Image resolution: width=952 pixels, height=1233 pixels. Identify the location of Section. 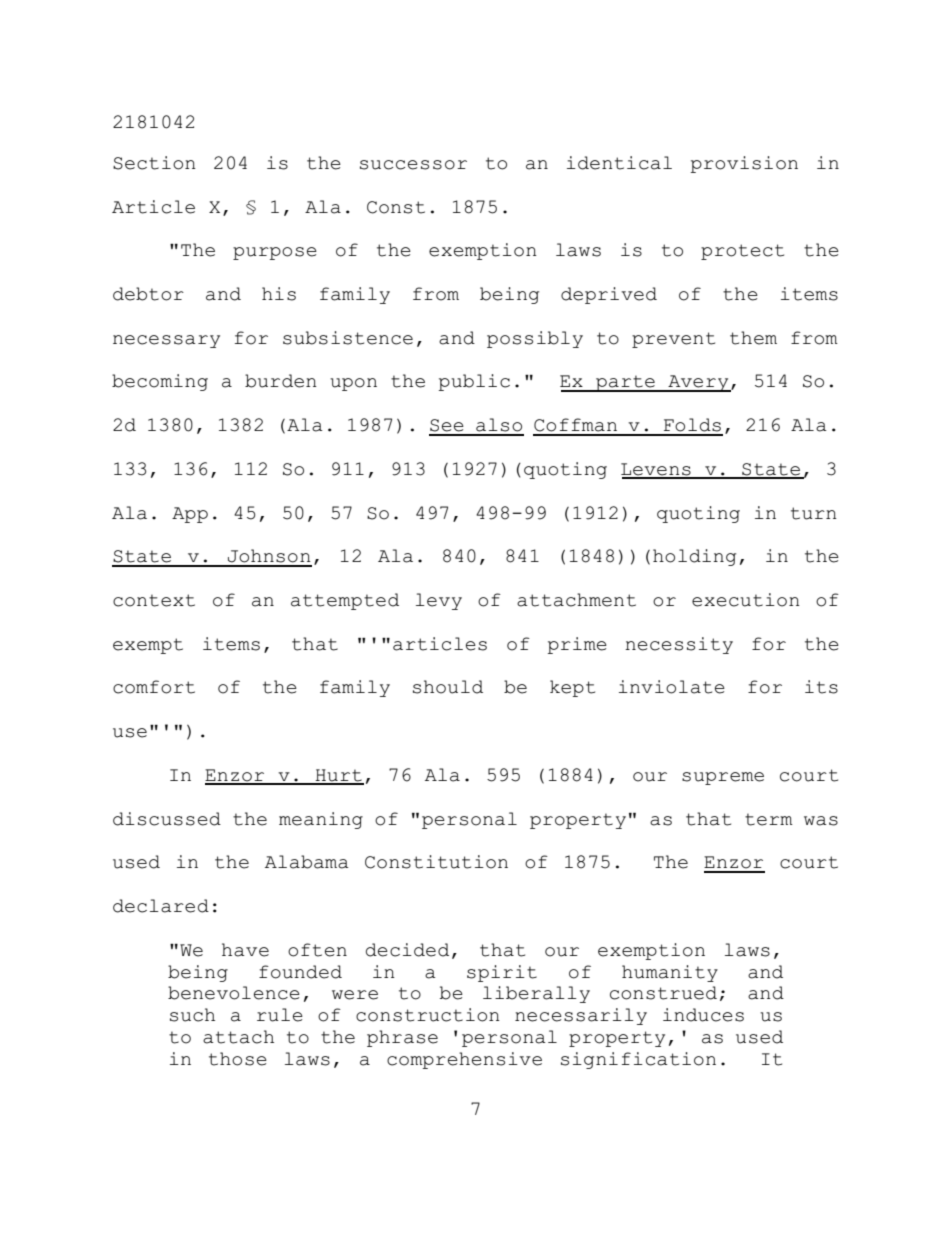
(154, 163).
